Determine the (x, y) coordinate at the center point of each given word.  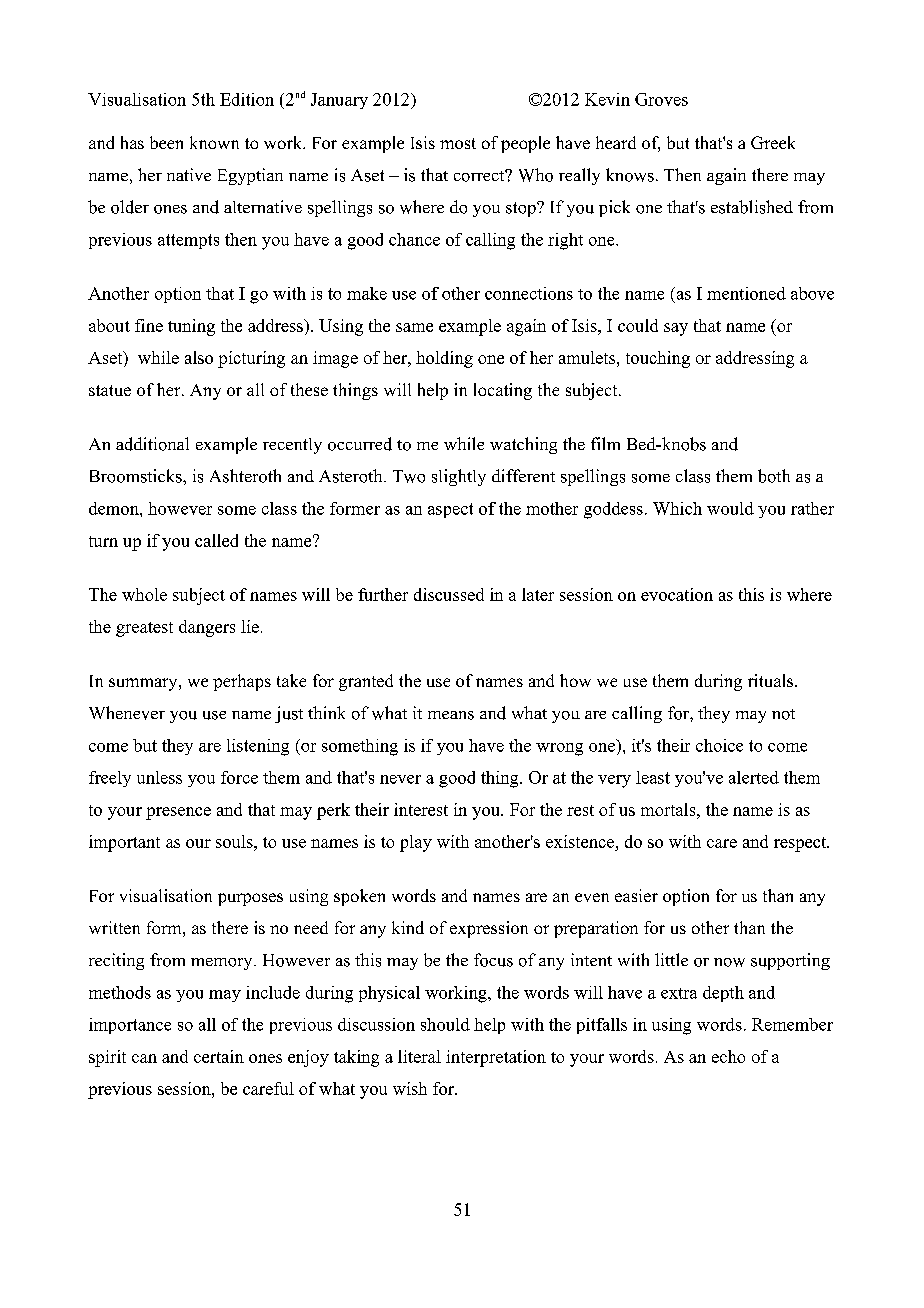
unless (159, 777)
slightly (459, 477)
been (166, 142)
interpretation (496, 1058)
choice (719, 745)
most (458, 143)
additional (152, 444)
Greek (773, 142)
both (774, 476)
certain (219, 1056)
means (451, 715)
